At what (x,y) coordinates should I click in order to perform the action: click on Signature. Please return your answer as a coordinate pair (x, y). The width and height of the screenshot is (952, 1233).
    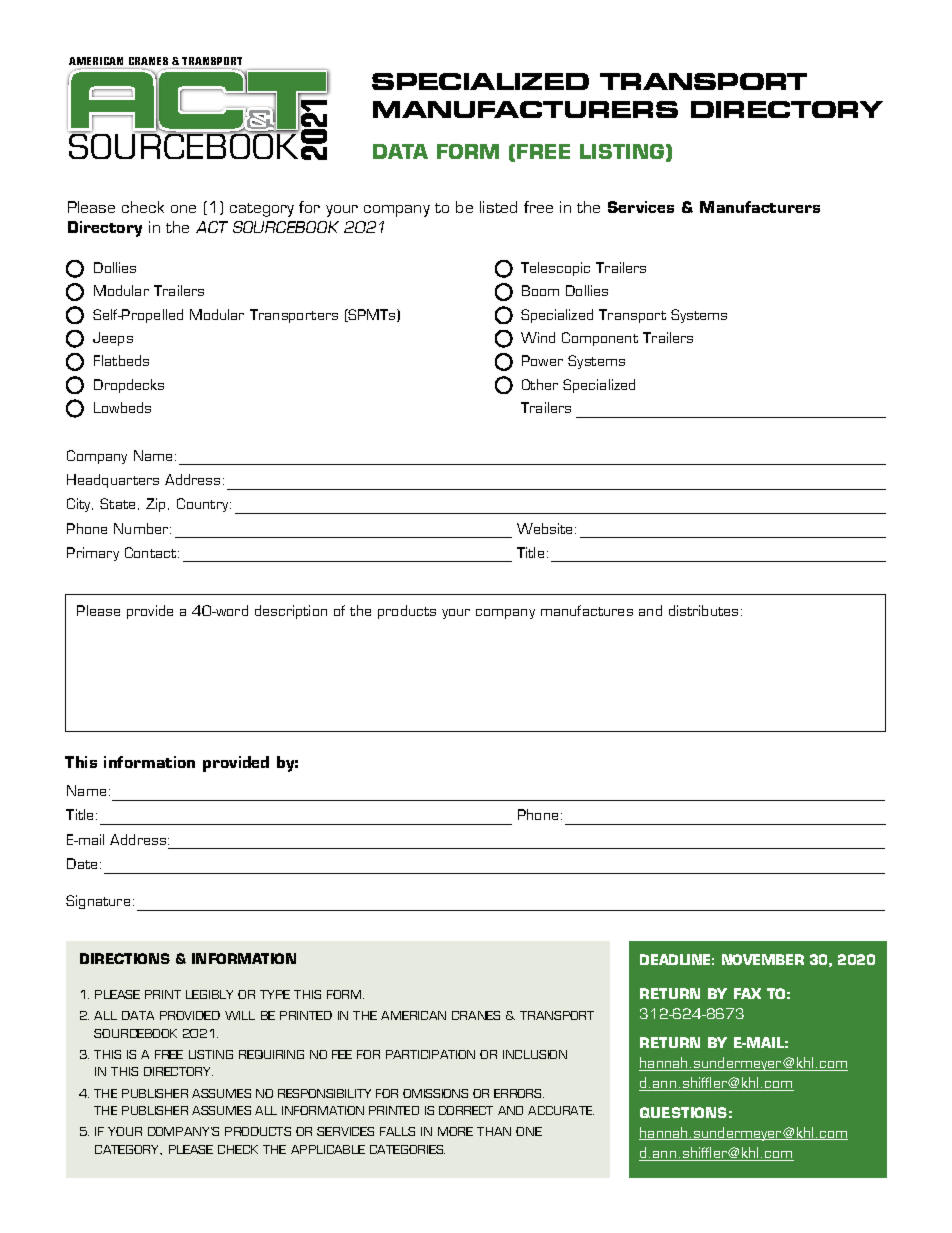
    Looking at the image, I should click on (98, 902).
